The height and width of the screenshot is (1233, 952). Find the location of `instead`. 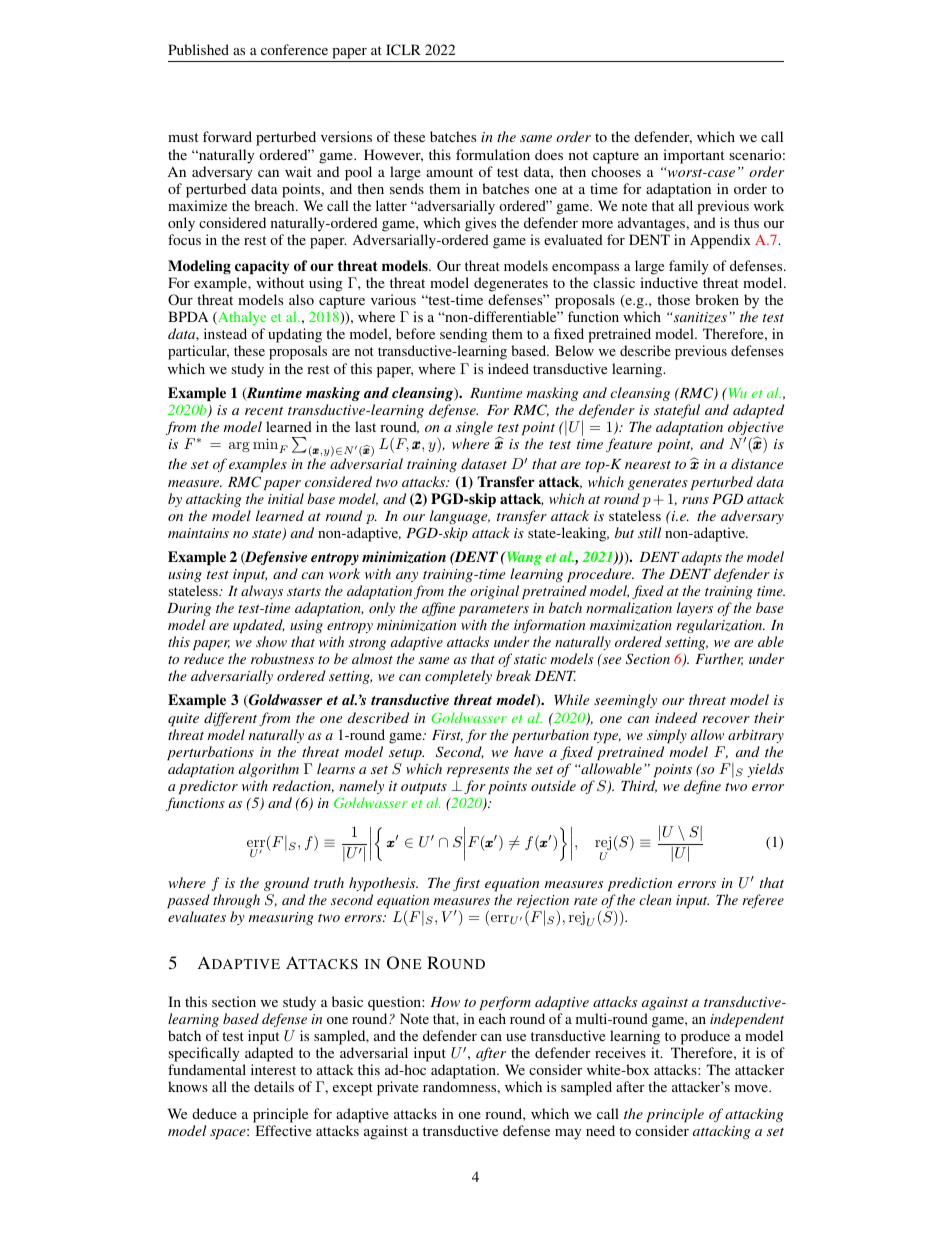

instead is located at coordinates (225, 333).
